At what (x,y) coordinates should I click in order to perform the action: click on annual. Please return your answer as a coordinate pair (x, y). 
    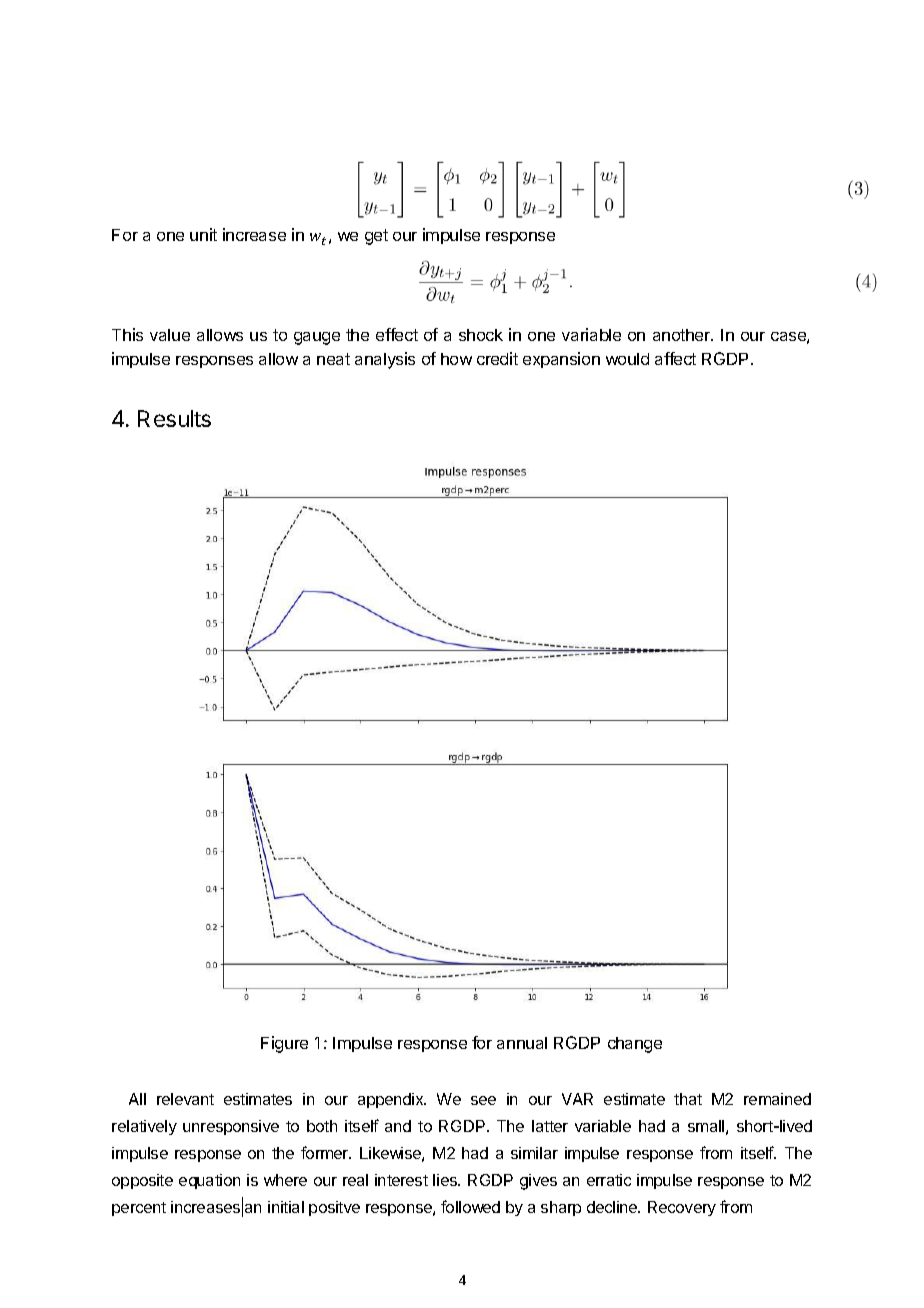
    Looking at the image, I should click on (522, 1043).
